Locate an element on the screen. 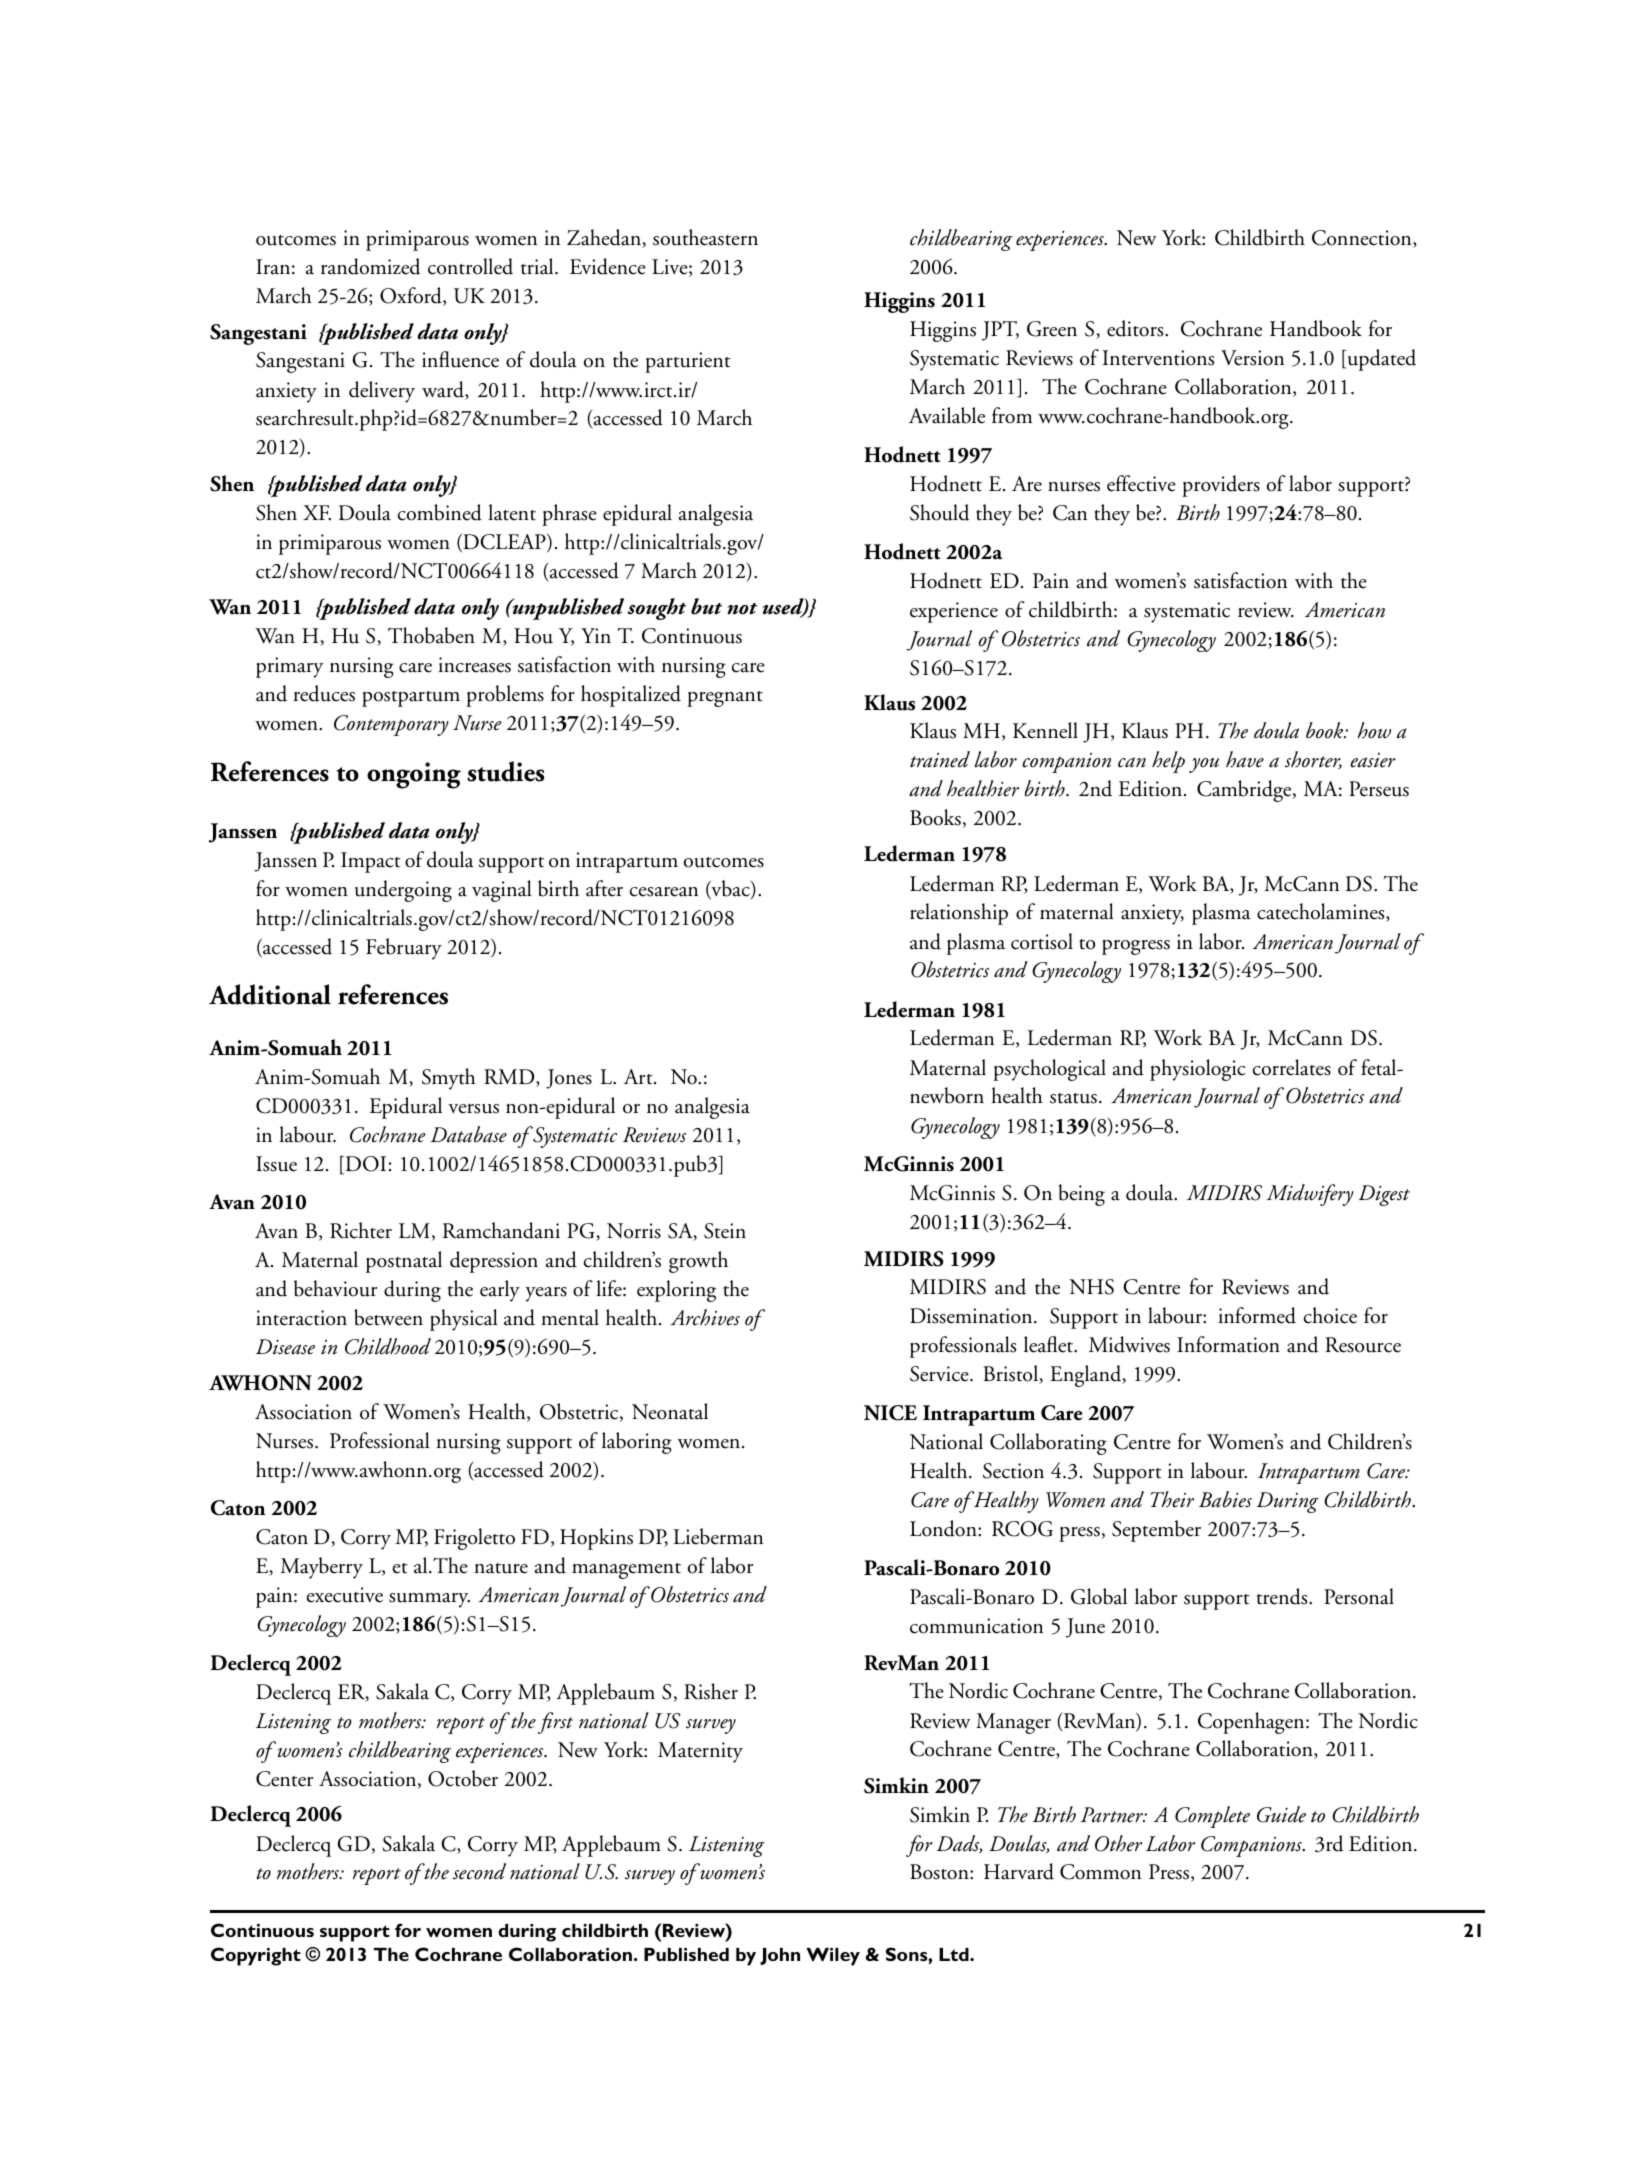  Smyth is located at coordinates (449, 1079).
